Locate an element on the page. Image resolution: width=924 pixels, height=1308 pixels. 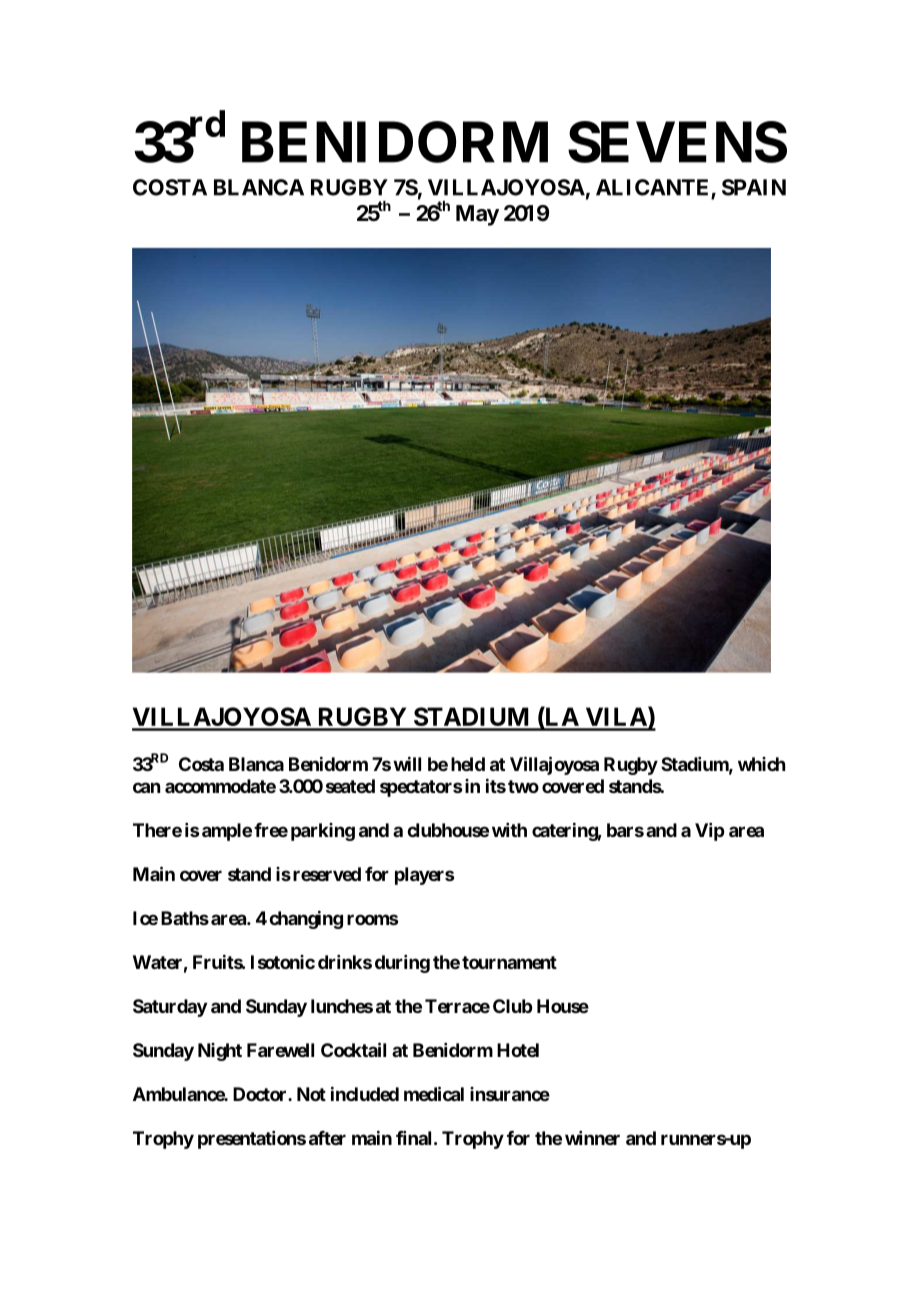
seated is located at coordinates (350, 786).
